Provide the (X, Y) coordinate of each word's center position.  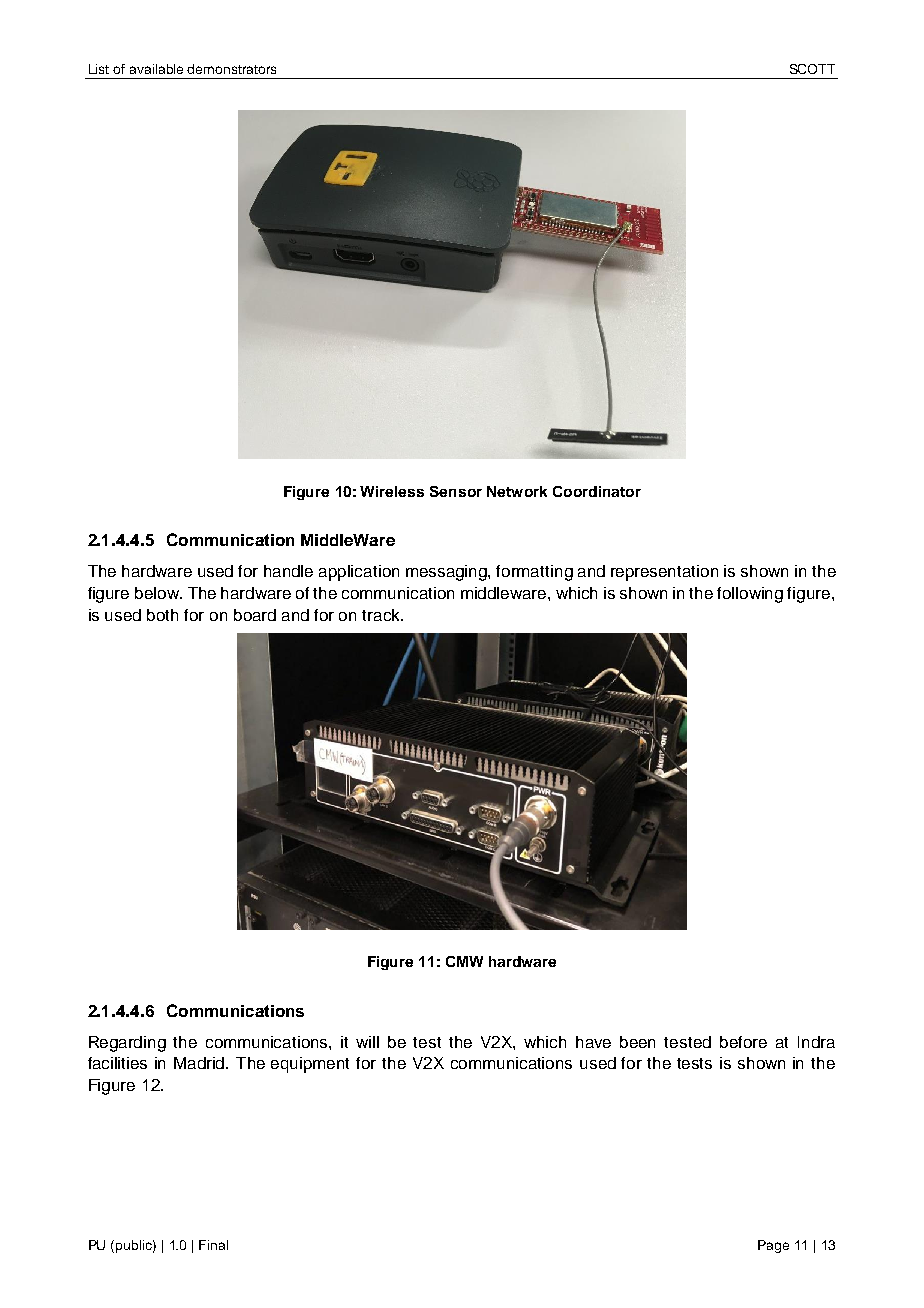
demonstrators (231, 69)
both (162, 615)
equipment (310, 1065)
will (367, 1042)
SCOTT (812, 69)
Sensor (456, 491)
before (743, 1042)
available (156, 69)
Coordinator (597, 491)
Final (213, 1245)
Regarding (127, 1044)
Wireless (392, 491)
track (382, 615)
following (750, 595)
